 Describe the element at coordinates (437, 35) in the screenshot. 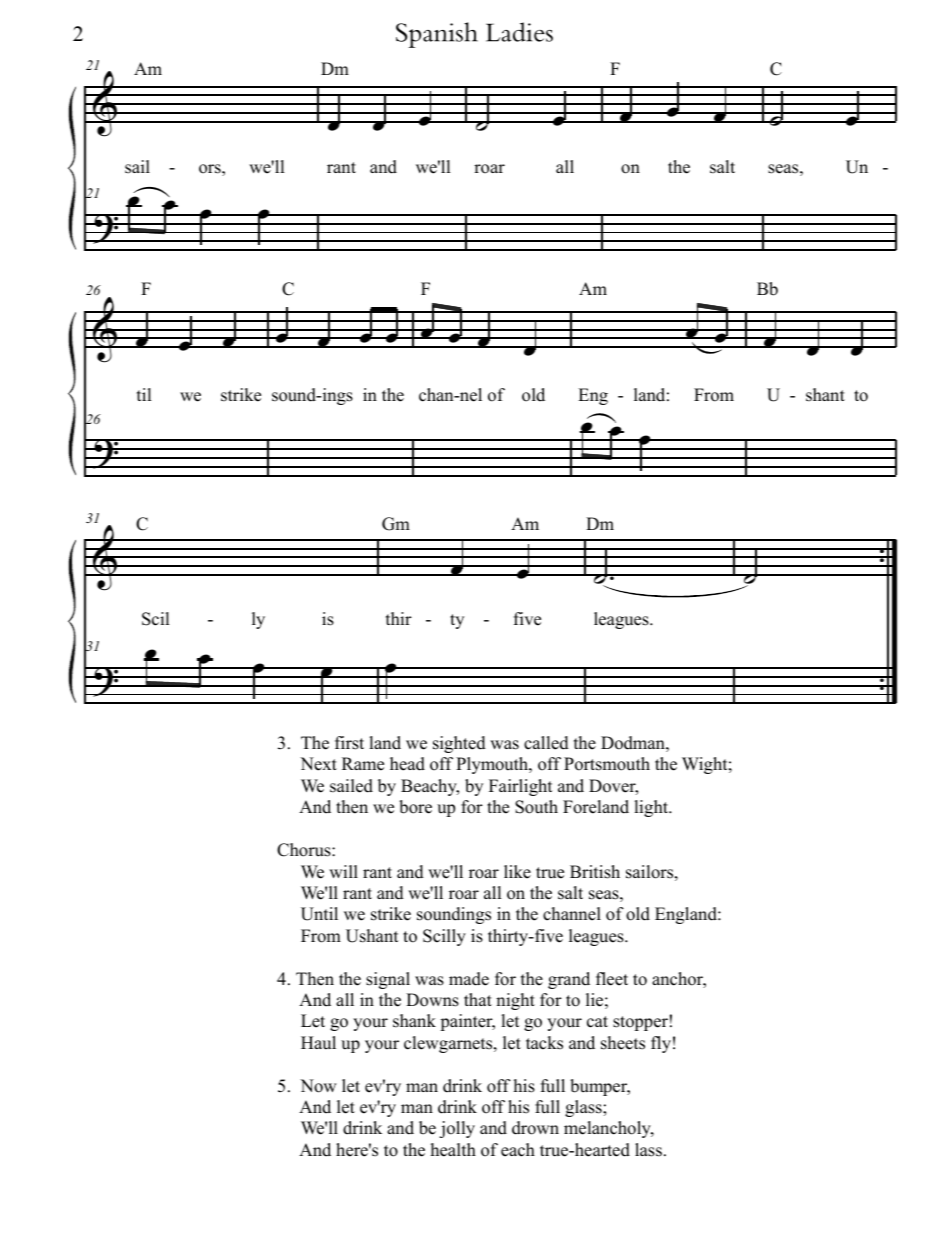

I see `Spanish` at that location.
